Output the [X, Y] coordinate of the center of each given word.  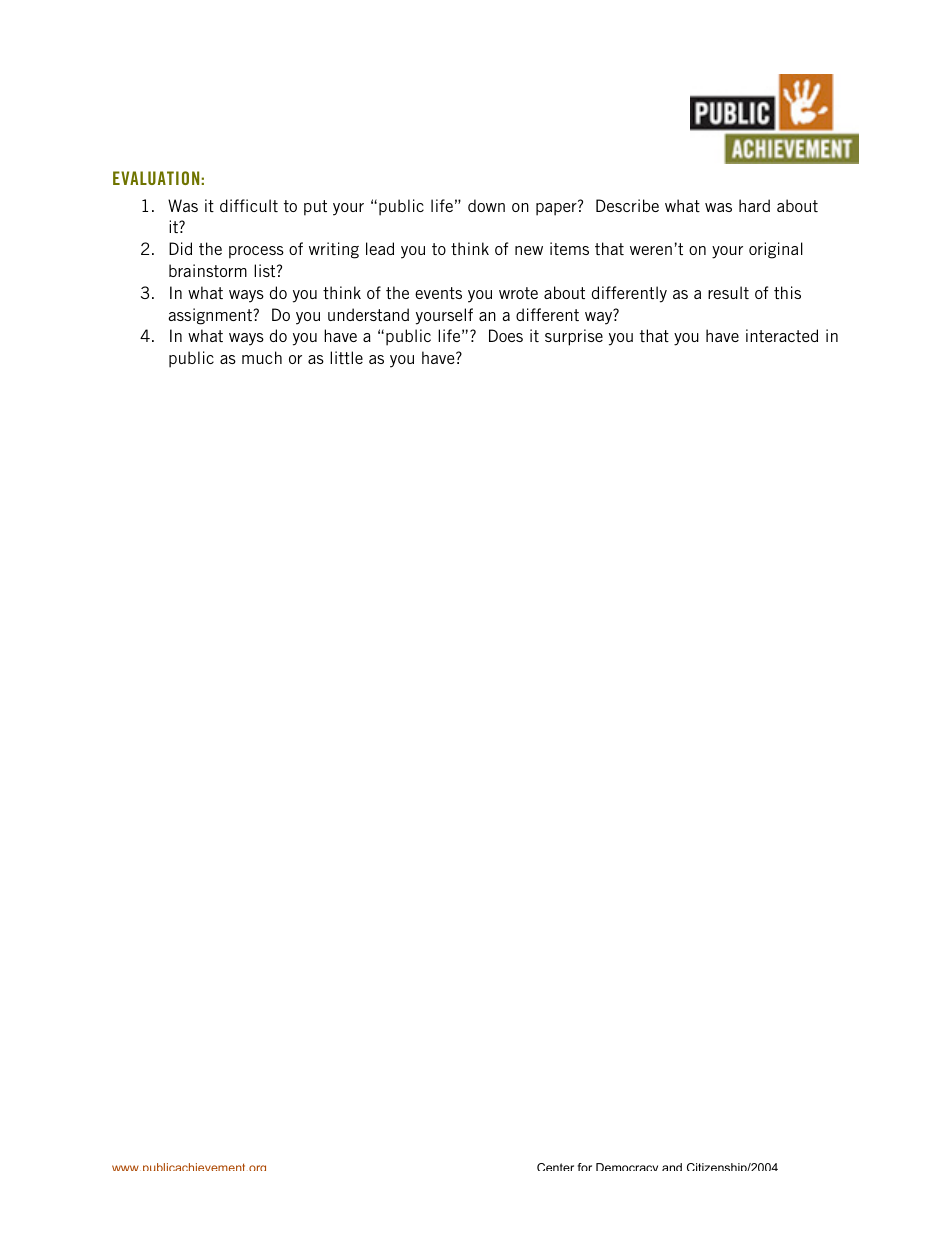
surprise [574, 337]
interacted [782, 335]
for [585, 1167]
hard [754, 205]
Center [555, 1167]
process [256, 252]
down [486, 205]
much [262, 357]
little [346, 357]
